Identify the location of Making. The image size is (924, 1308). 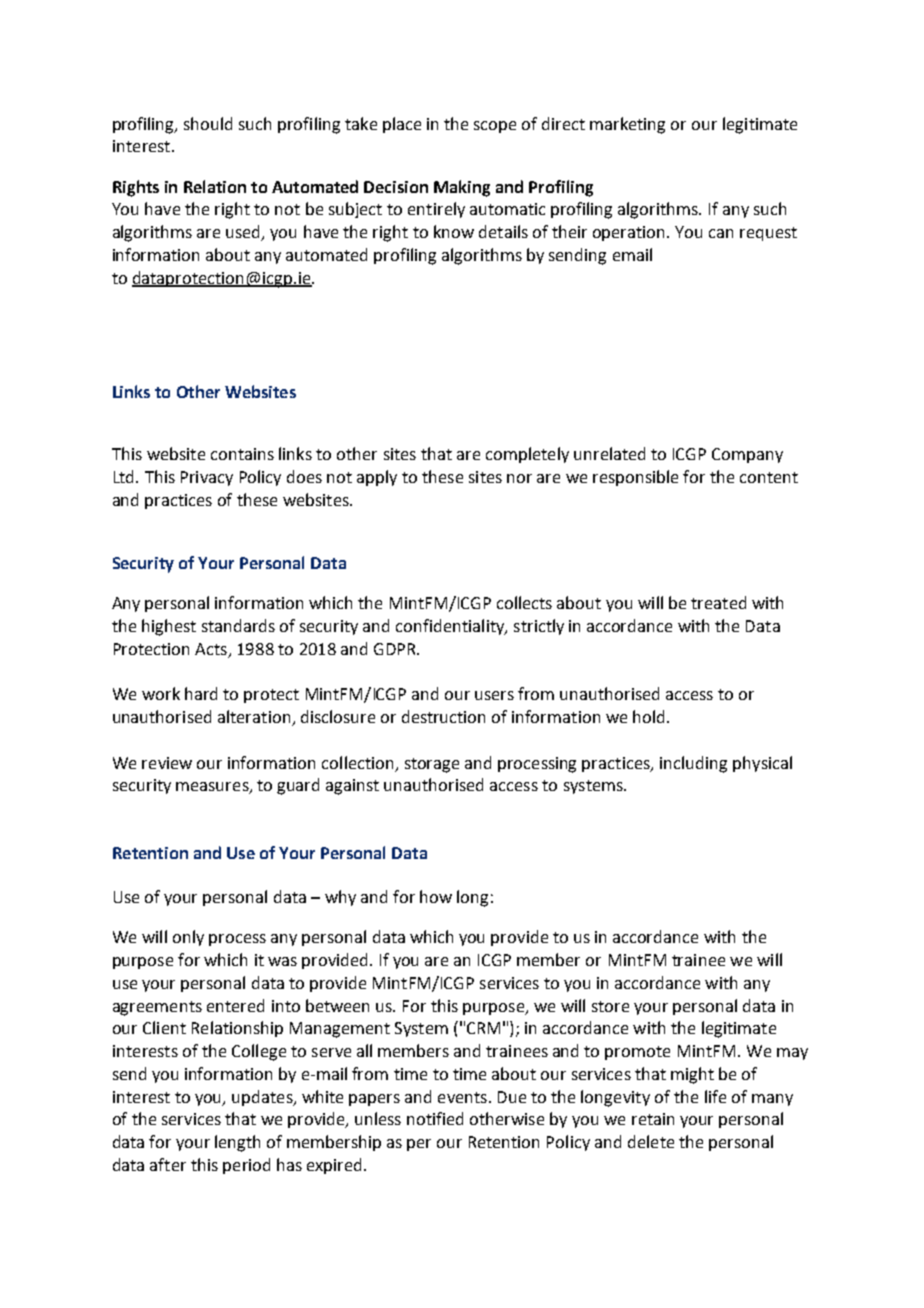
(462, 188).
